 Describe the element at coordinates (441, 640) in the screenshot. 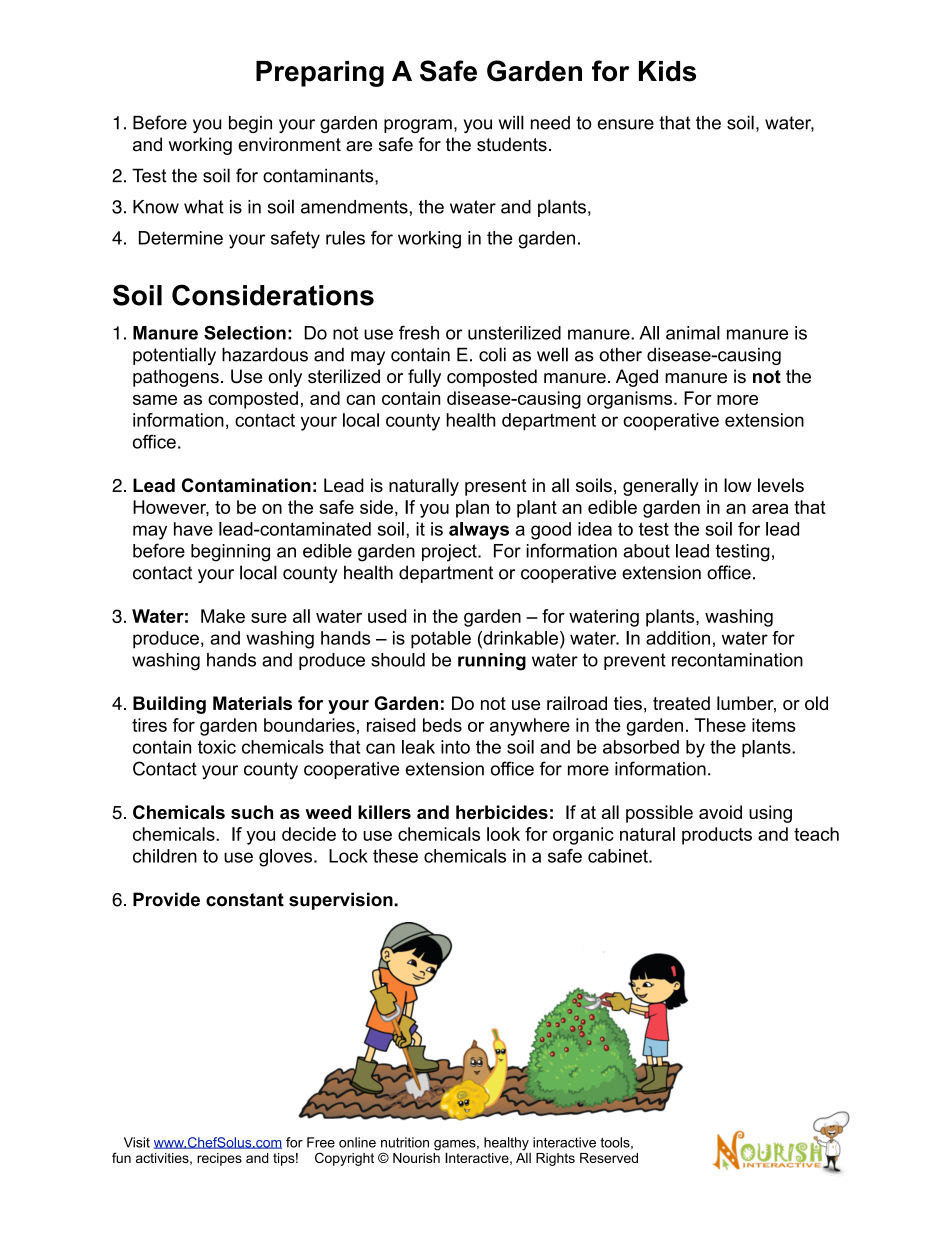

I see `potable` at that location.
